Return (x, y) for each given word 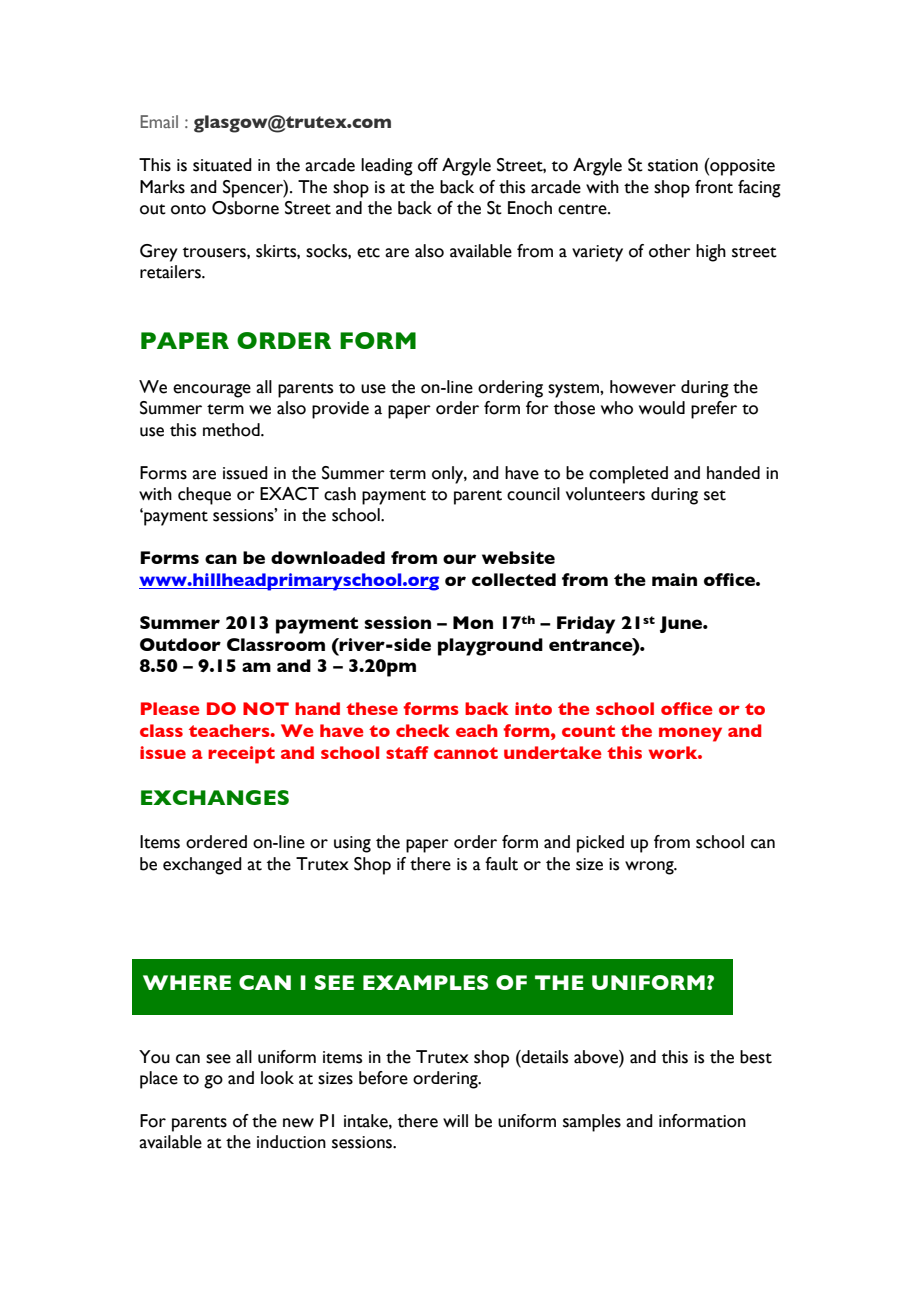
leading (387, 167)
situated (222, 165)
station (673, 165)
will (455, 1120)
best (756, 1057)
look (277, 1078)
